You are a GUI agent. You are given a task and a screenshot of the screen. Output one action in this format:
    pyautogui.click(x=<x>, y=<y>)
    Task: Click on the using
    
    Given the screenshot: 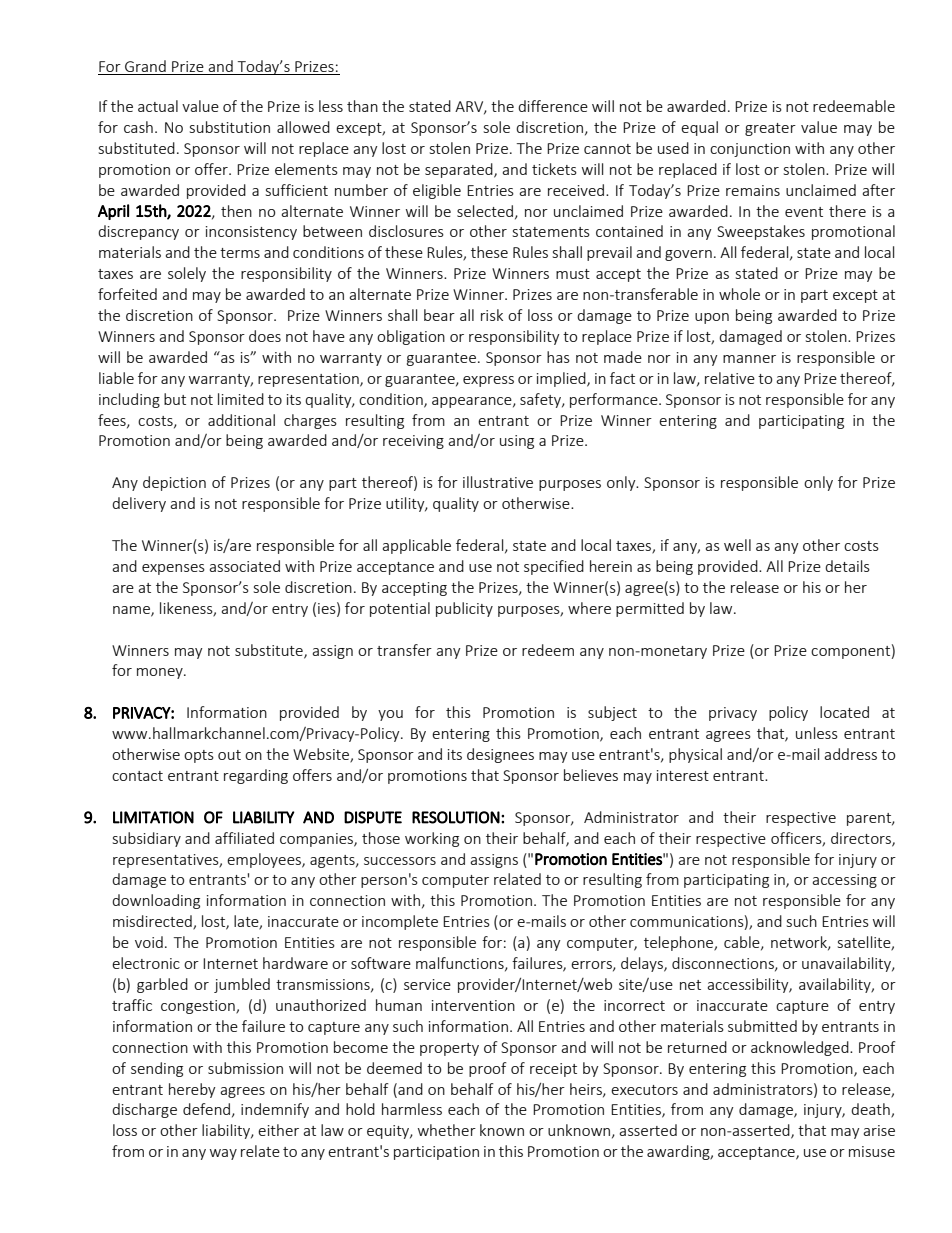 What is the action you would take?
    pyautogui.click(x=517, y=442)
